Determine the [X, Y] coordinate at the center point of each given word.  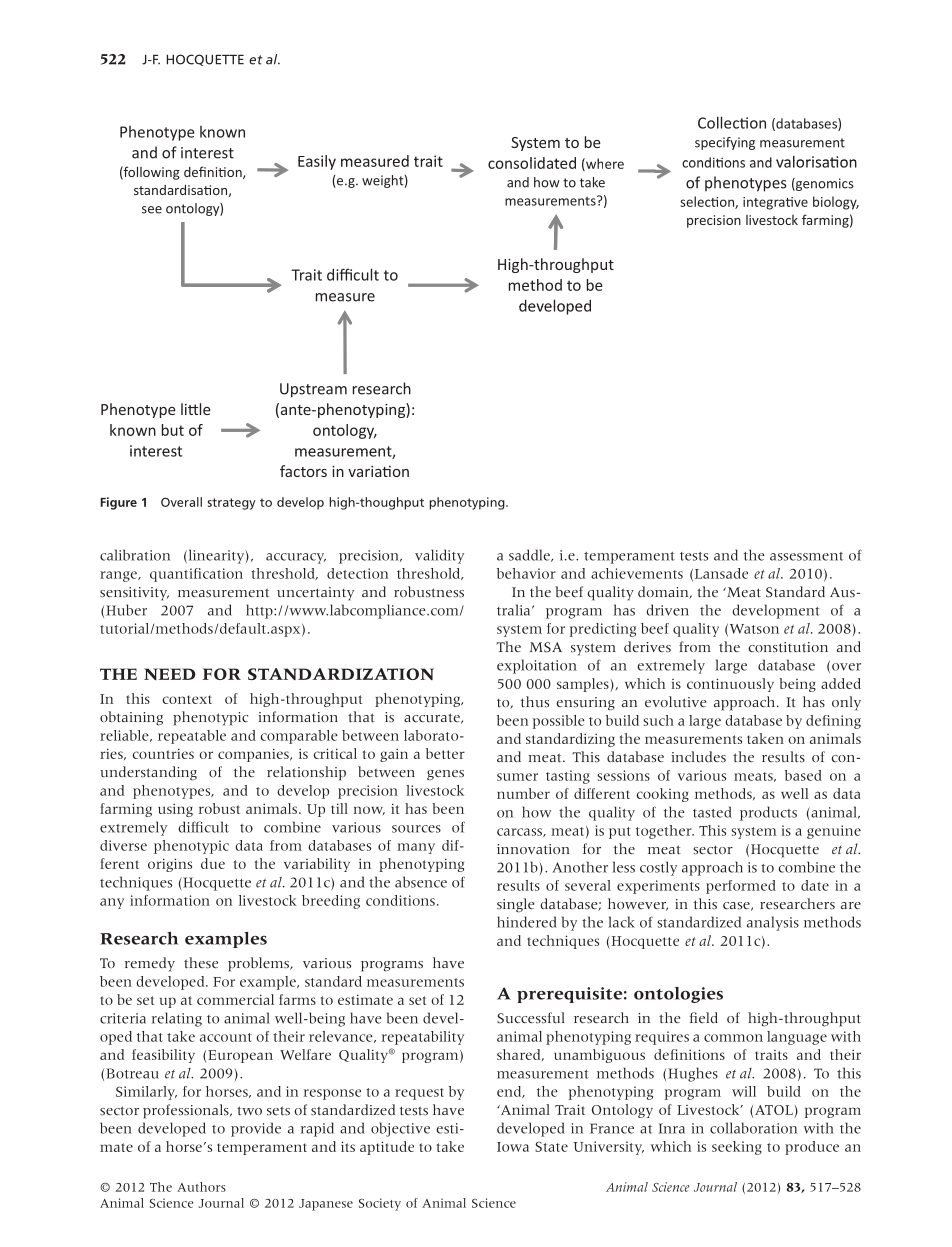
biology [836, 203]
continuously [730, 685]
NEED [170, 674]
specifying [725, 143]
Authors [201, 1187]
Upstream [313, 390]
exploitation [537, 666]
